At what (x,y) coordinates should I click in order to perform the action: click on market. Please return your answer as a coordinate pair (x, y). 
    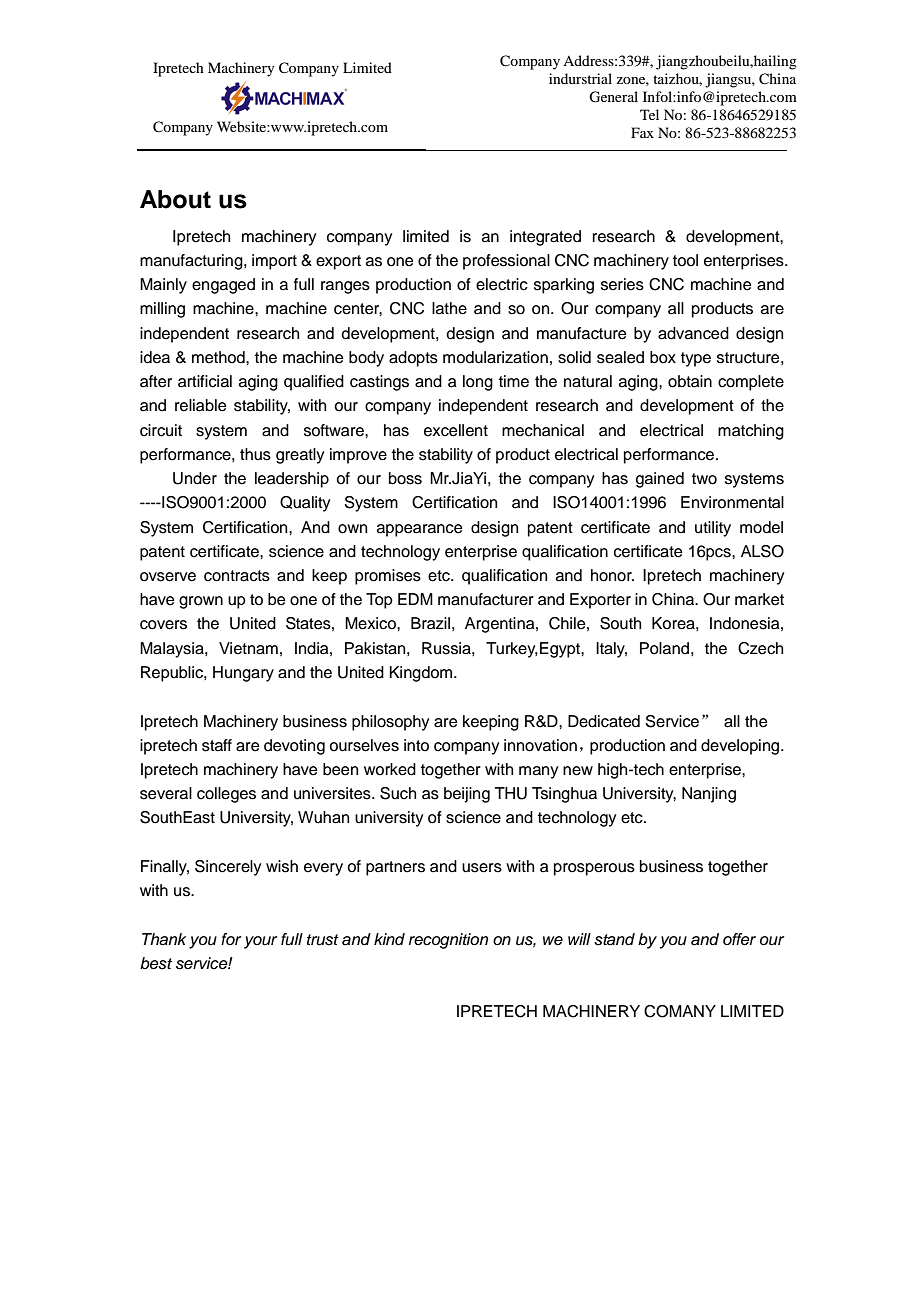
    Looking at the image, I should click on (759, 599).
